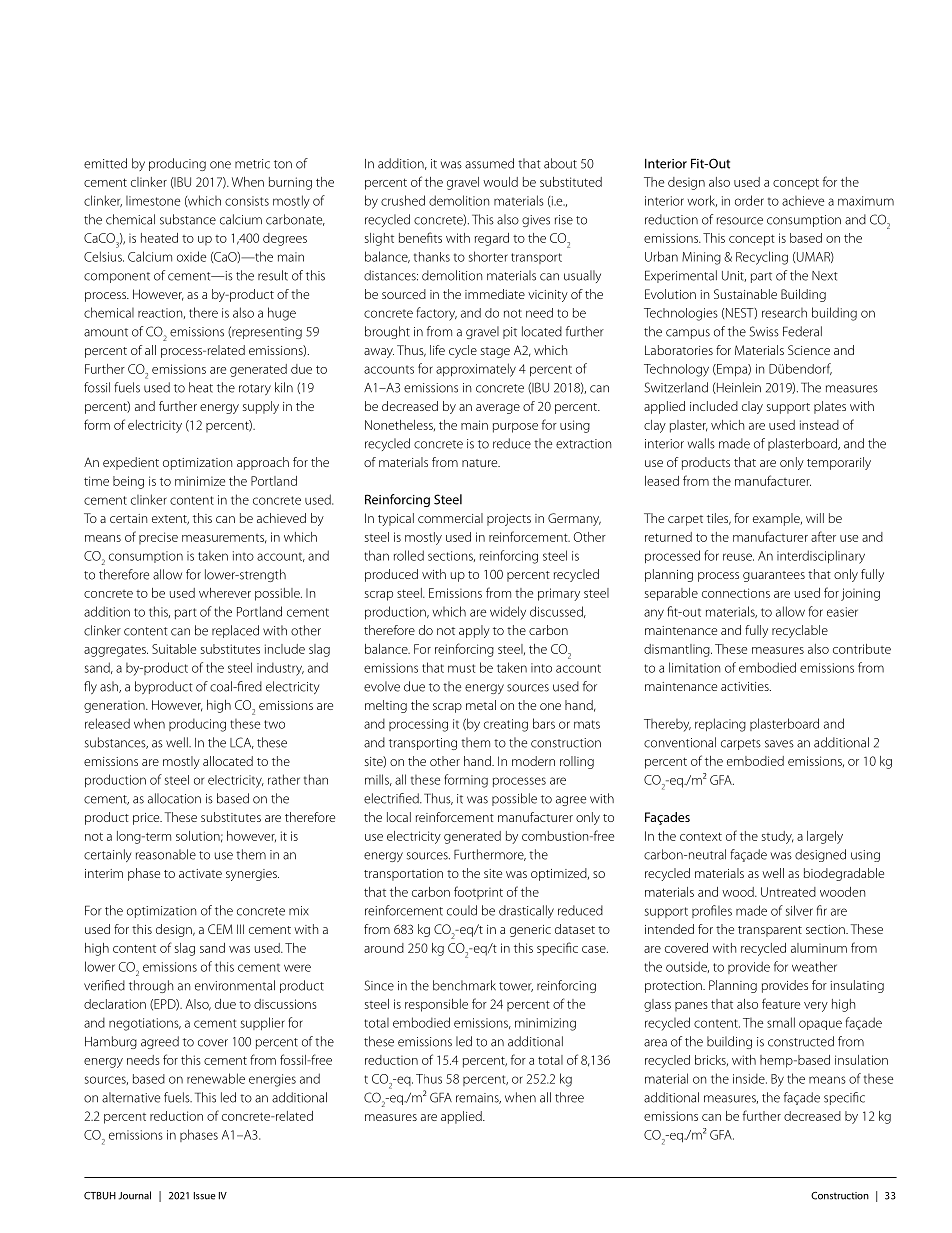 Image resolution: width=952 pixels, height=1233 pixels. Describe the element at coordinates (247, 201) in the screenshot. I see `consists` at that location.
